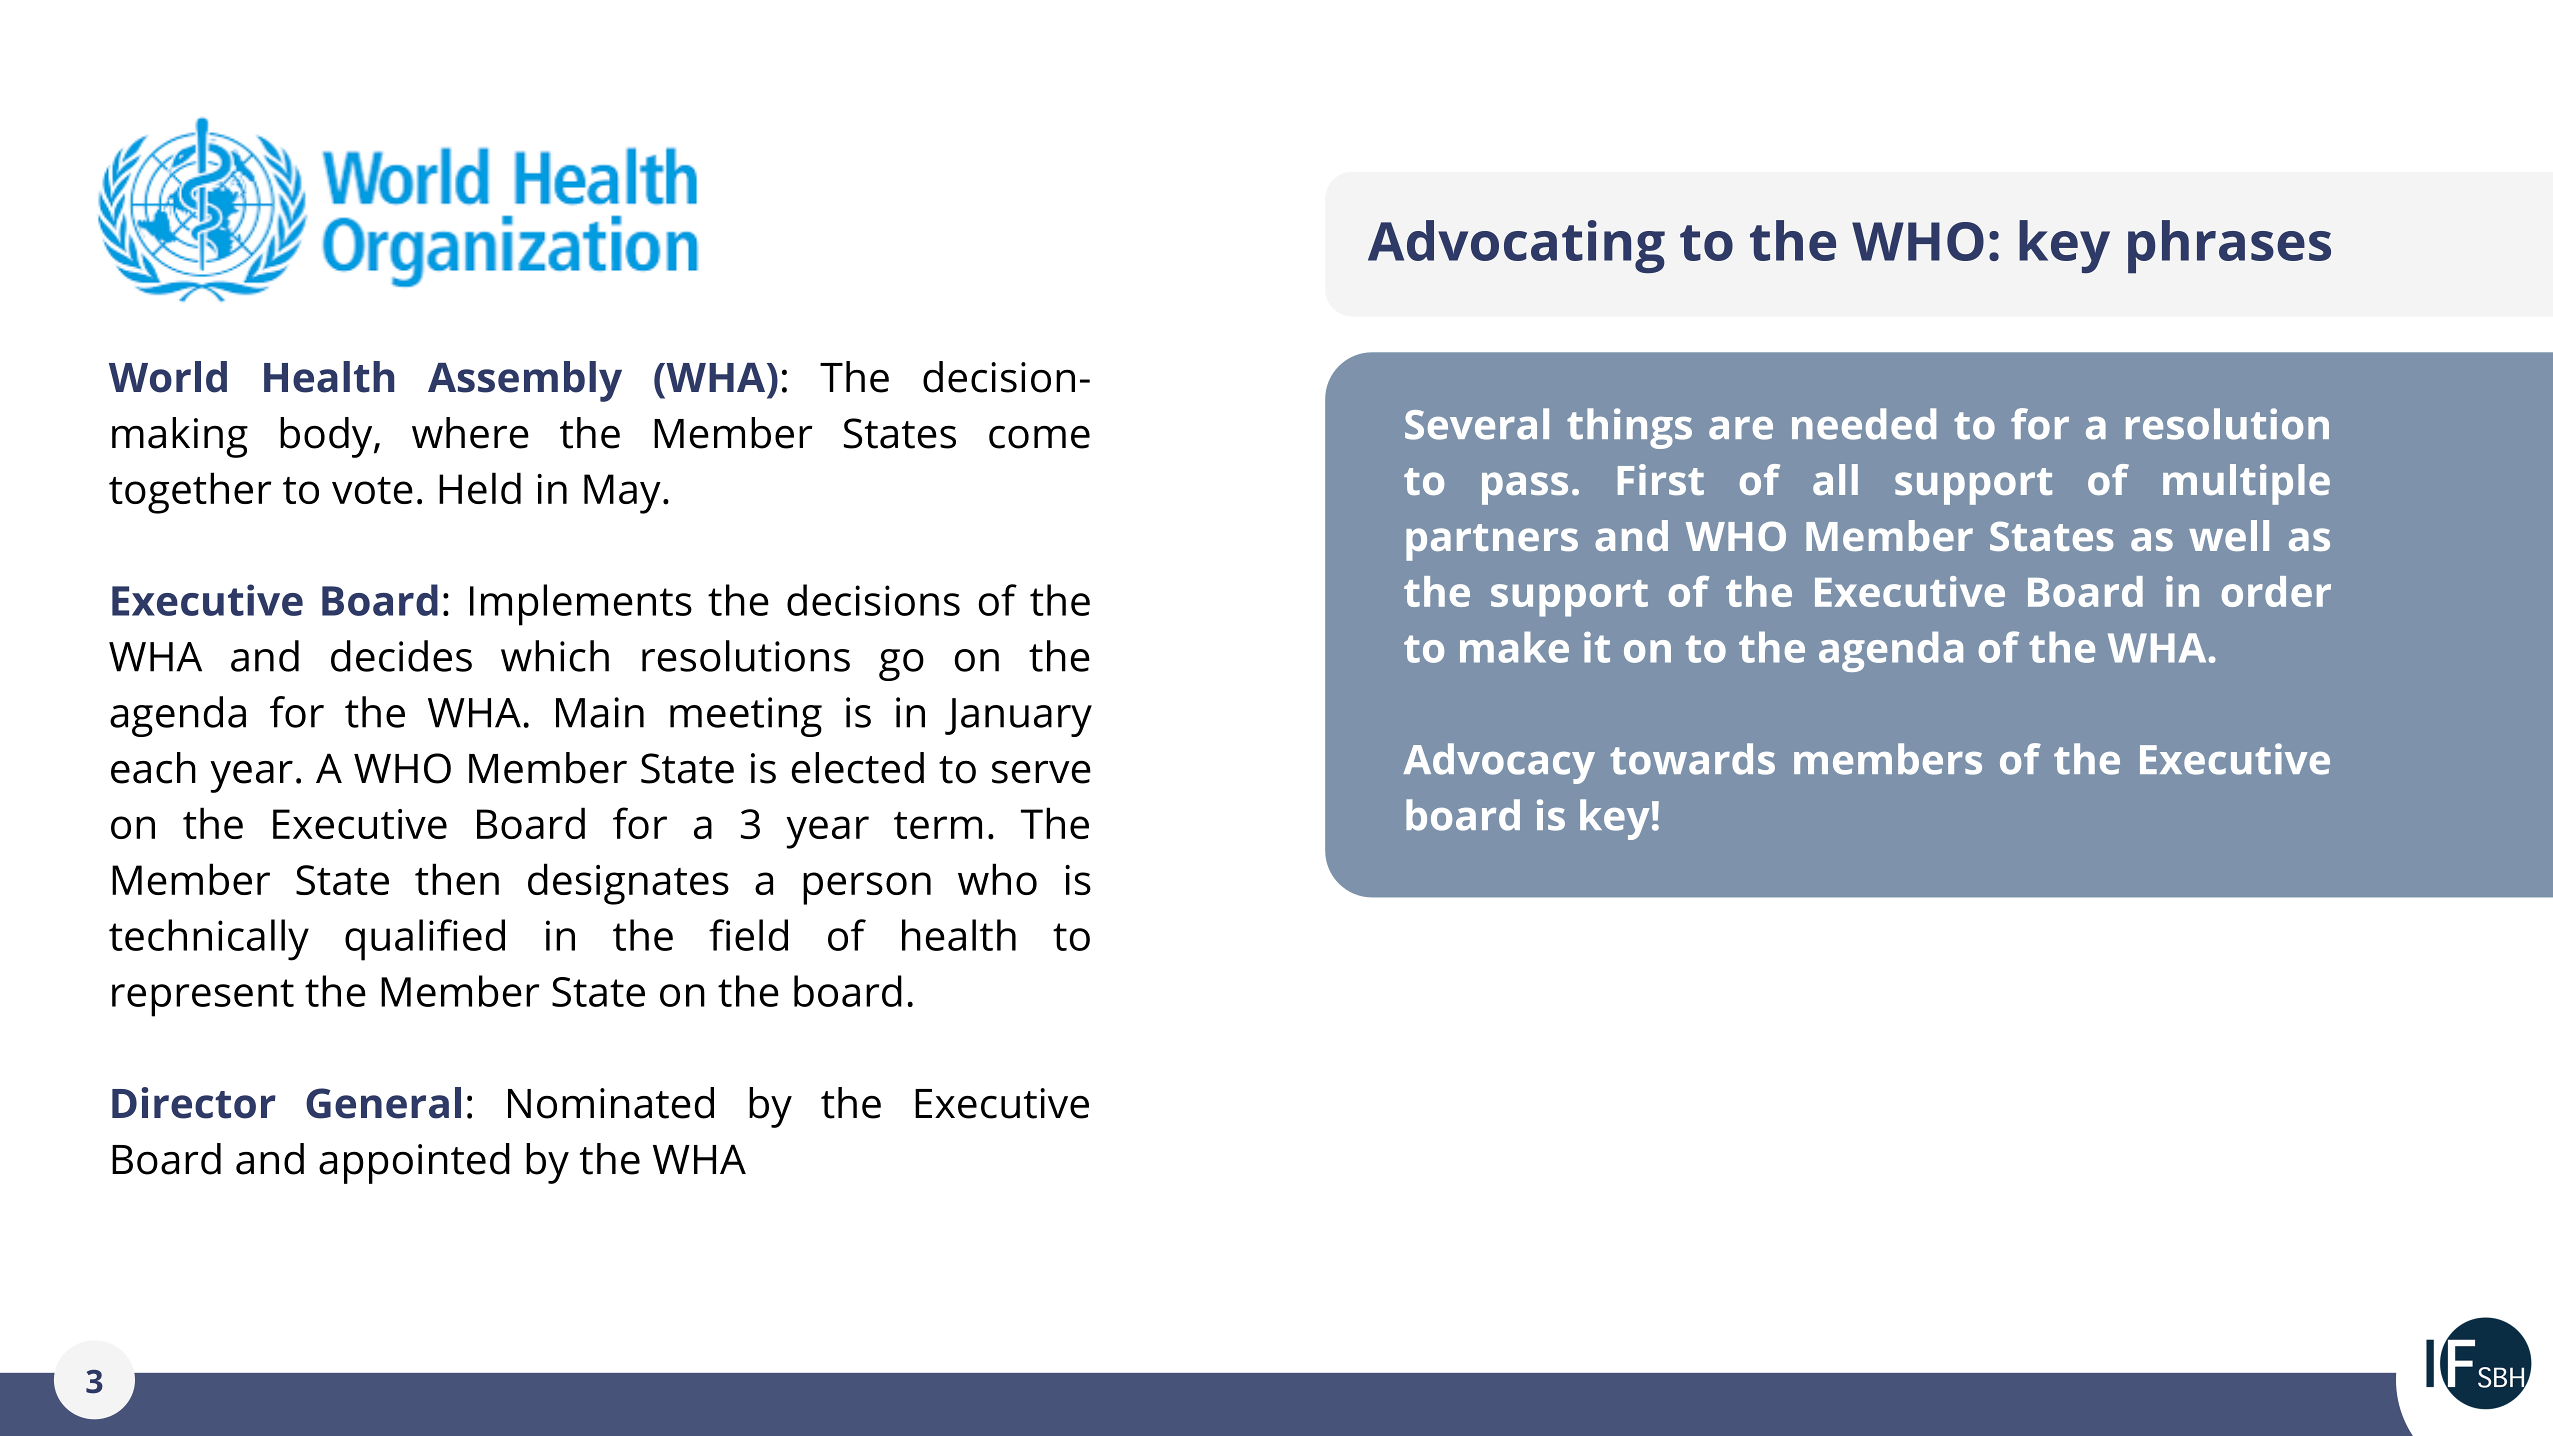  I want to click on partners, so click(1492, 542).
